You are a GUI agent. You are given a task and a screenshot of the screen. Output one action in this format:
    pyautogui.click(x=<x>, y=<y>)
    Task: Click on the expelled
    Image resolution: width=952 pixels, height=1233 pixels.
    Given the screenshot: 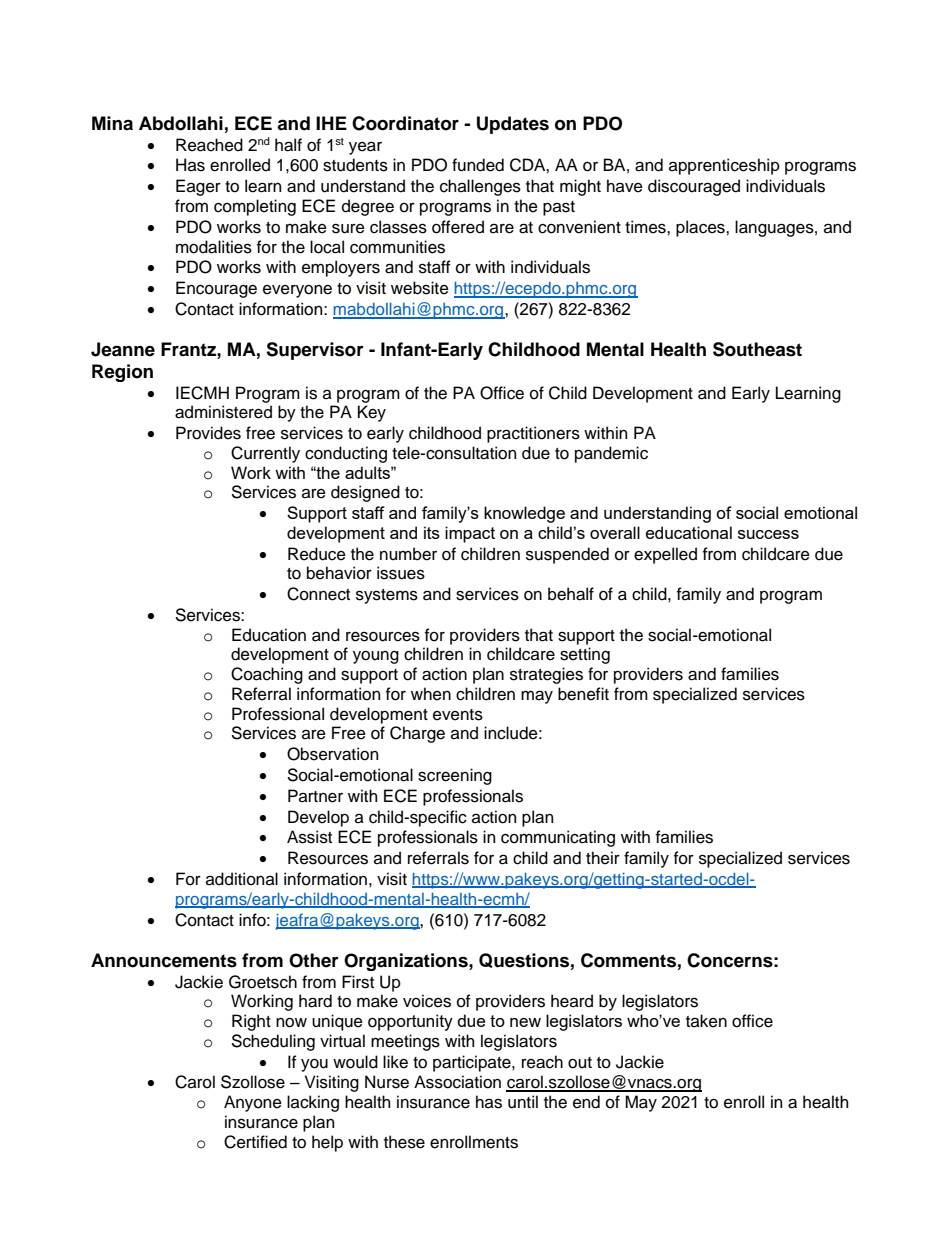 What is the action you would take?
    pyautogui.click(x=665, y=555)
